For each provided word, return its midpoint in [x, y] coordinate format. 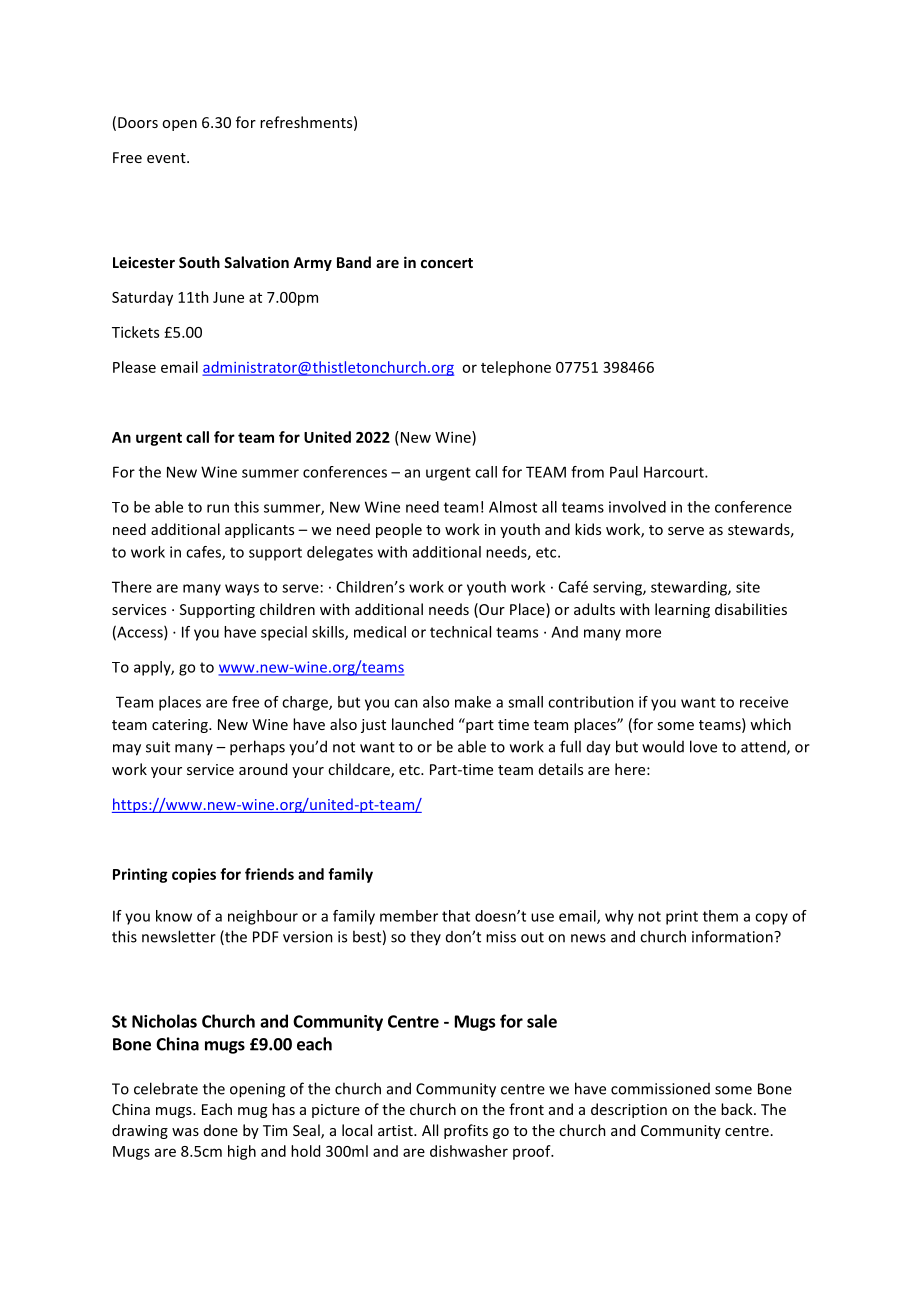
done [221, 1130]
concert [447, 263]
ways [242, 590]
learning [682, 610]
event [167, 158]
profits [466, 1131]
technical [460, 632]
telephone [516, 368]
